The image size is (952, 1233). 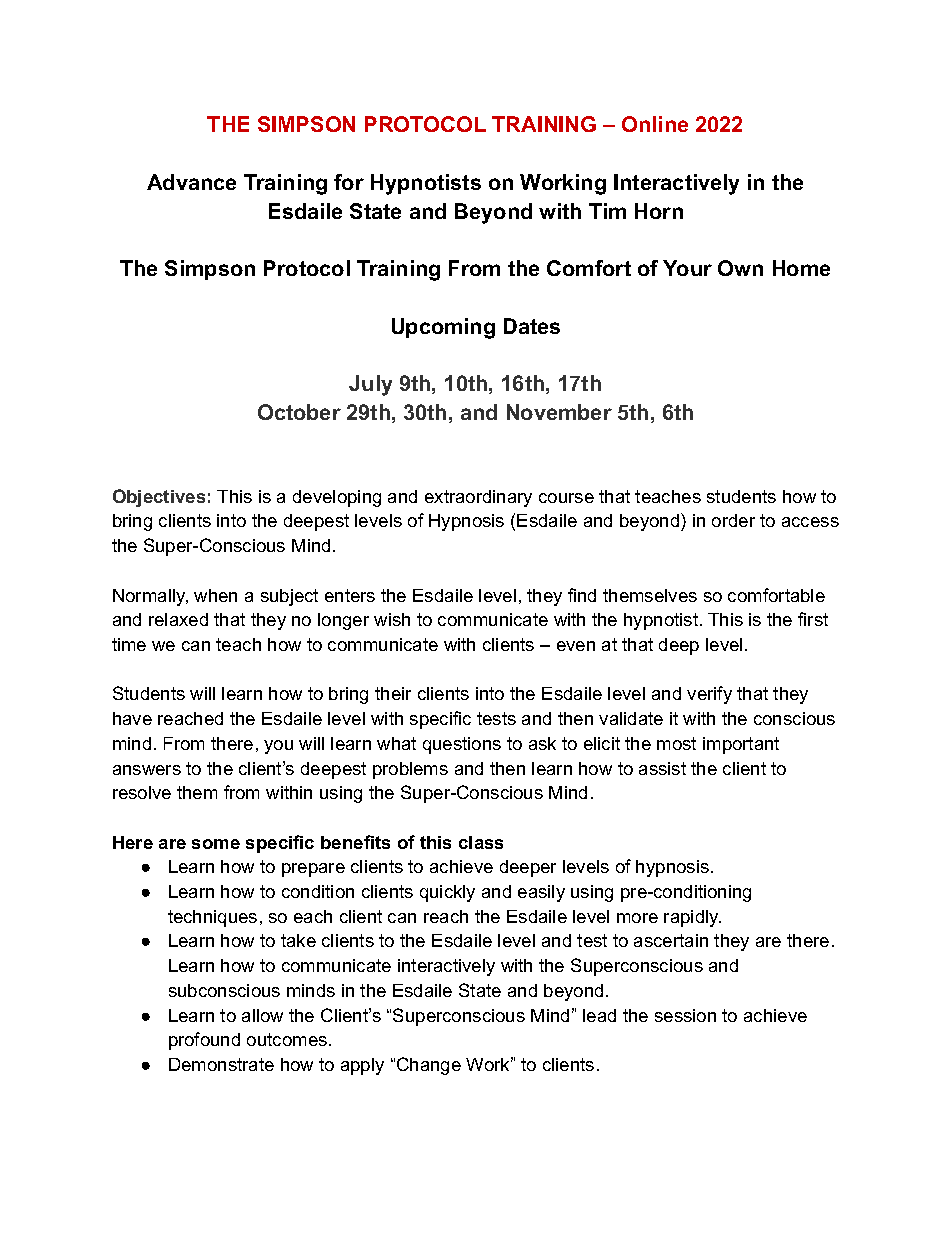 What do you see at coordinates (299, 412) in the document?
I see `October` at bounding box center [299, 412].
